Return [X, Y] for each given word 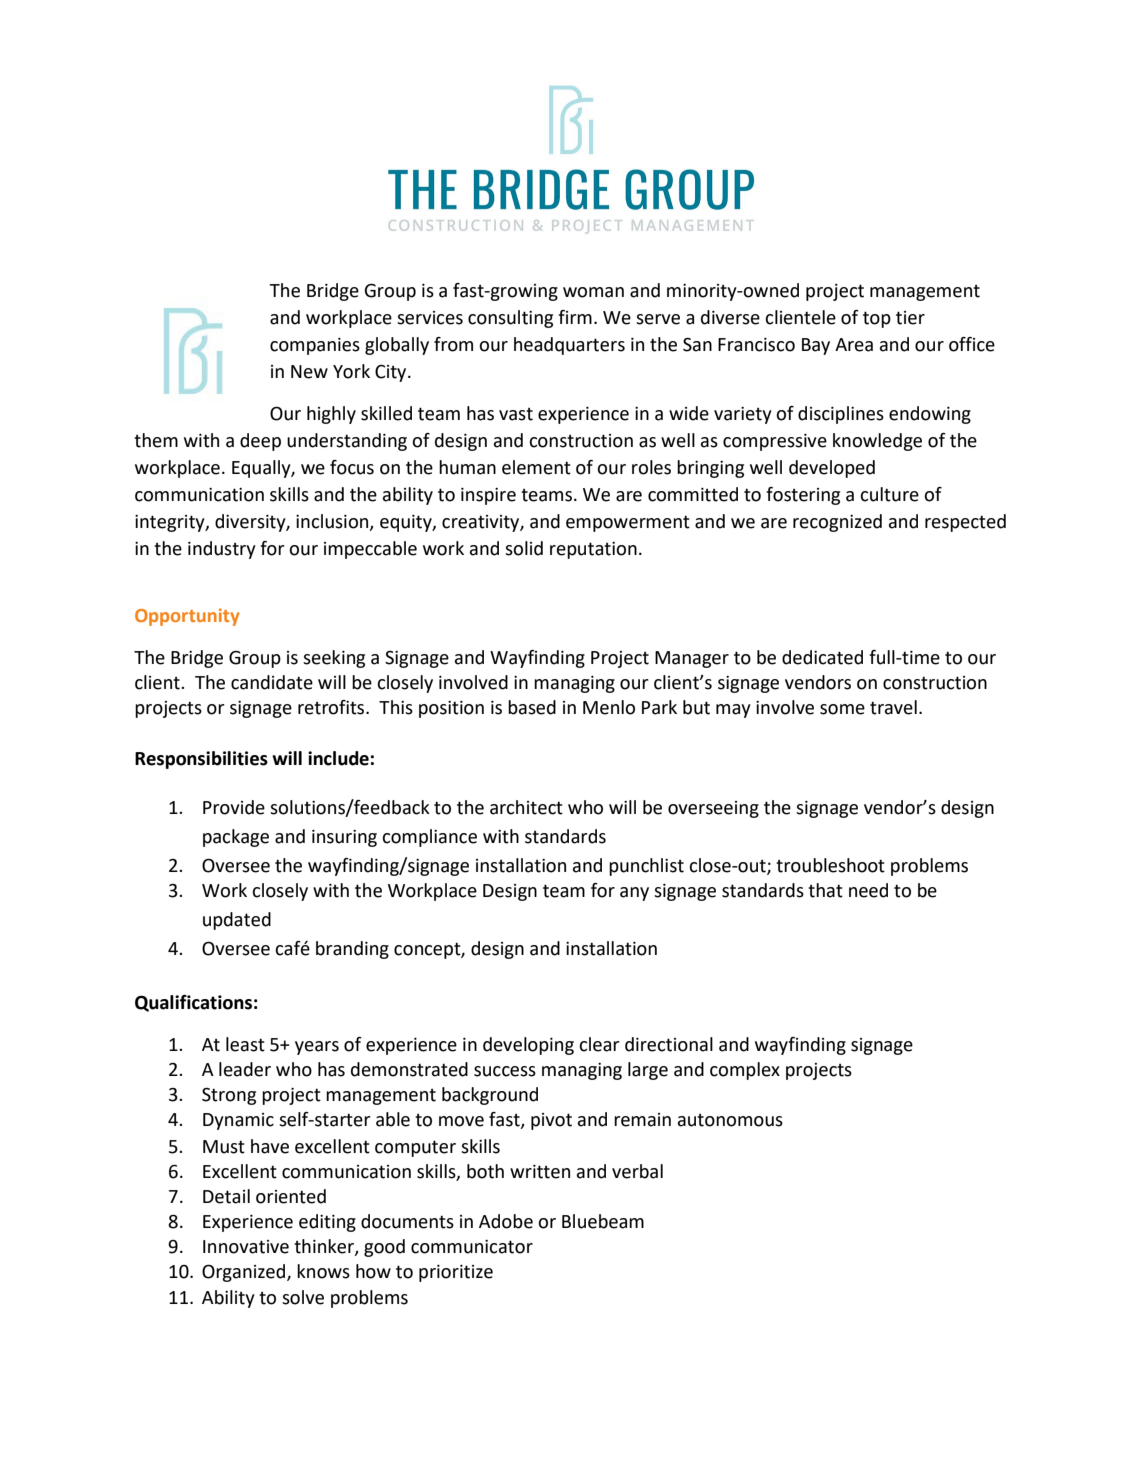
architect [526, 807]
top [877, 319]
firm [575, 317]
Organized [245, 1273]
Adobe [506, 1221]
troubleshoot [830, 865]
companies [315, 346]
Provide [234, 807]
